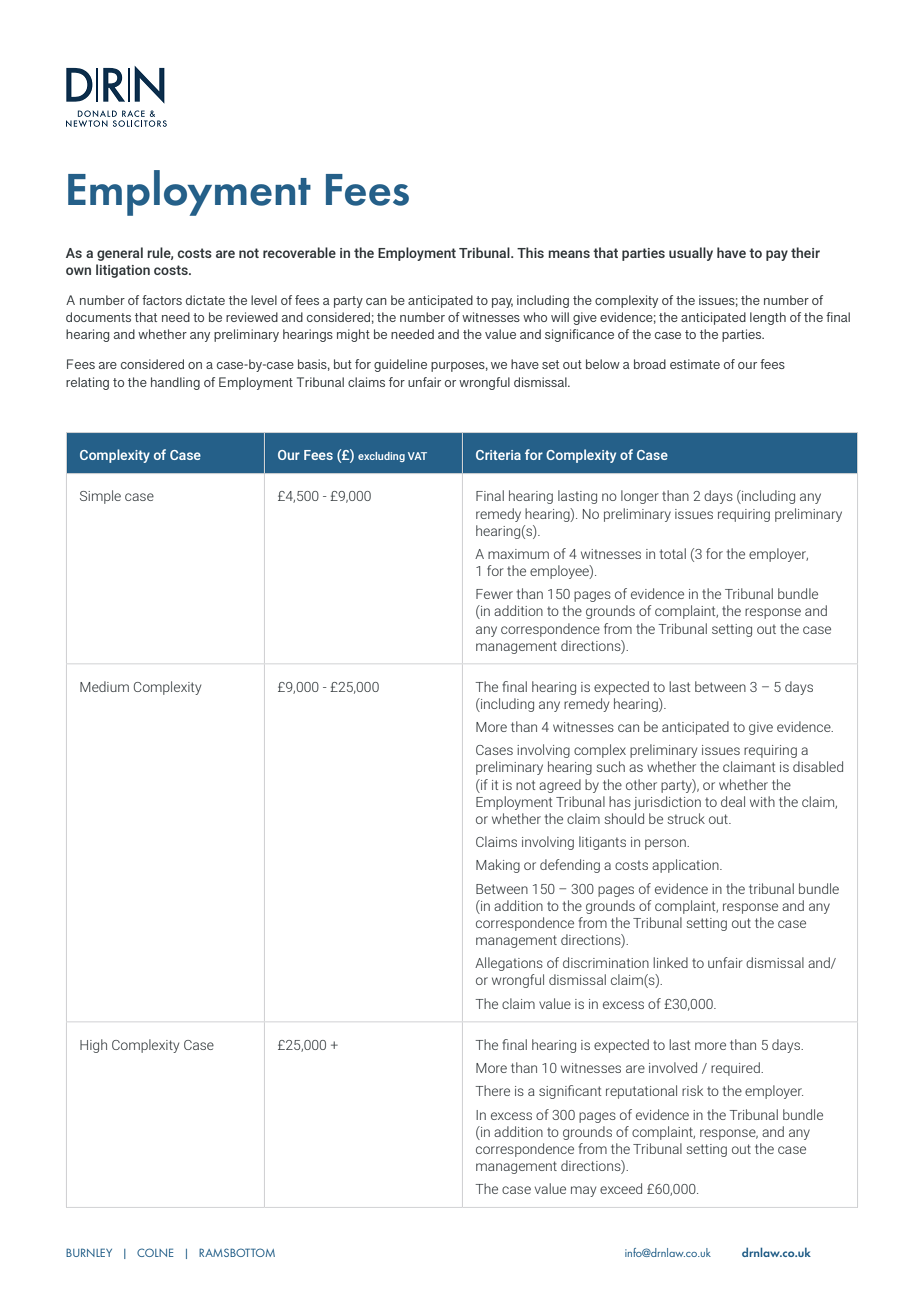 The width and height of the screenshot is (924, 1308). What do you see at coordinates (498, 866) in the screenshot?
I see `Making` at bounding box center [498, 866].
